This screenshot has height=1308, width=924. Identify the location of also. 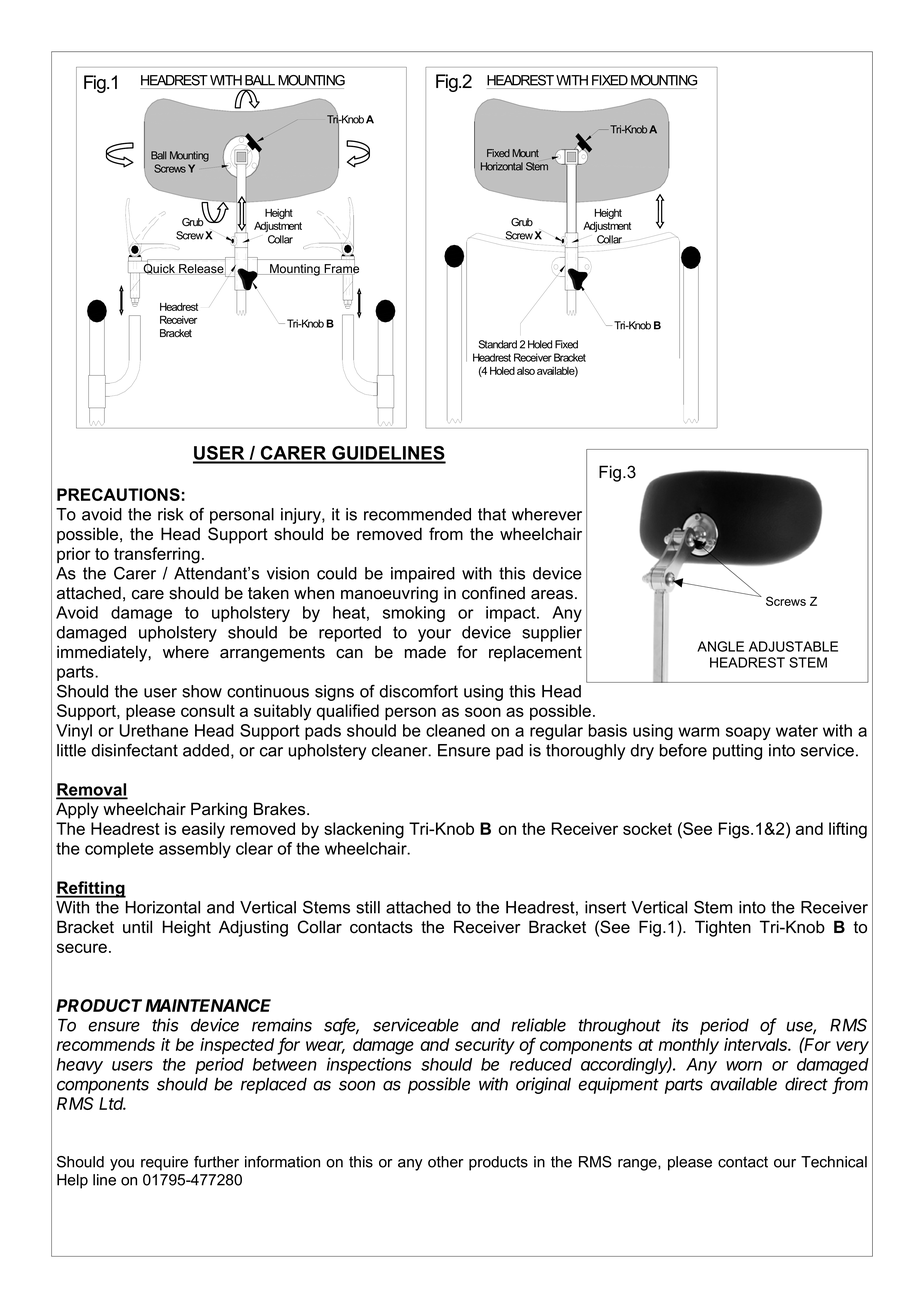
(526, 371).
